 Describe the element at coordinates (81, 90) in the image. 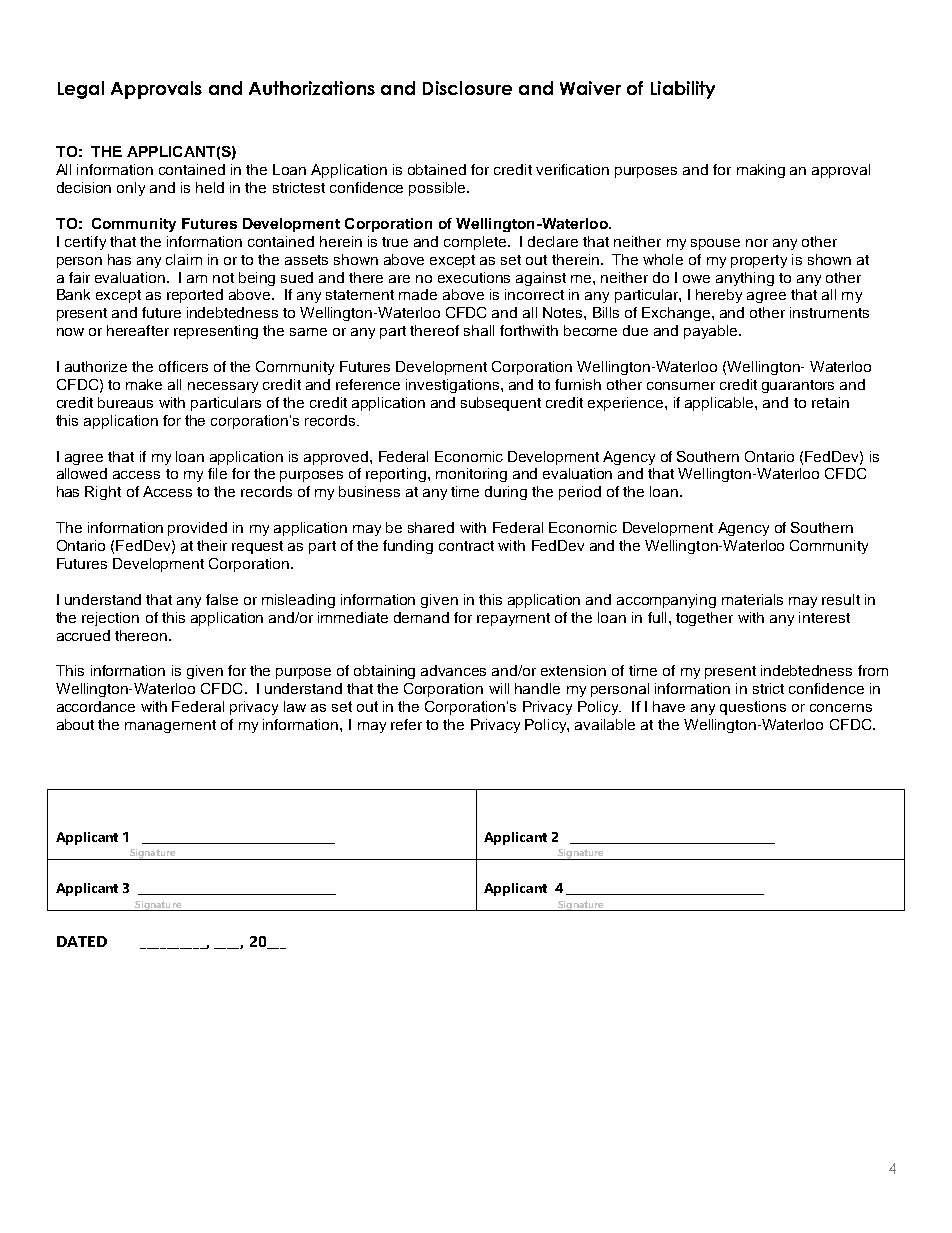

I see `Legal` at that location.
